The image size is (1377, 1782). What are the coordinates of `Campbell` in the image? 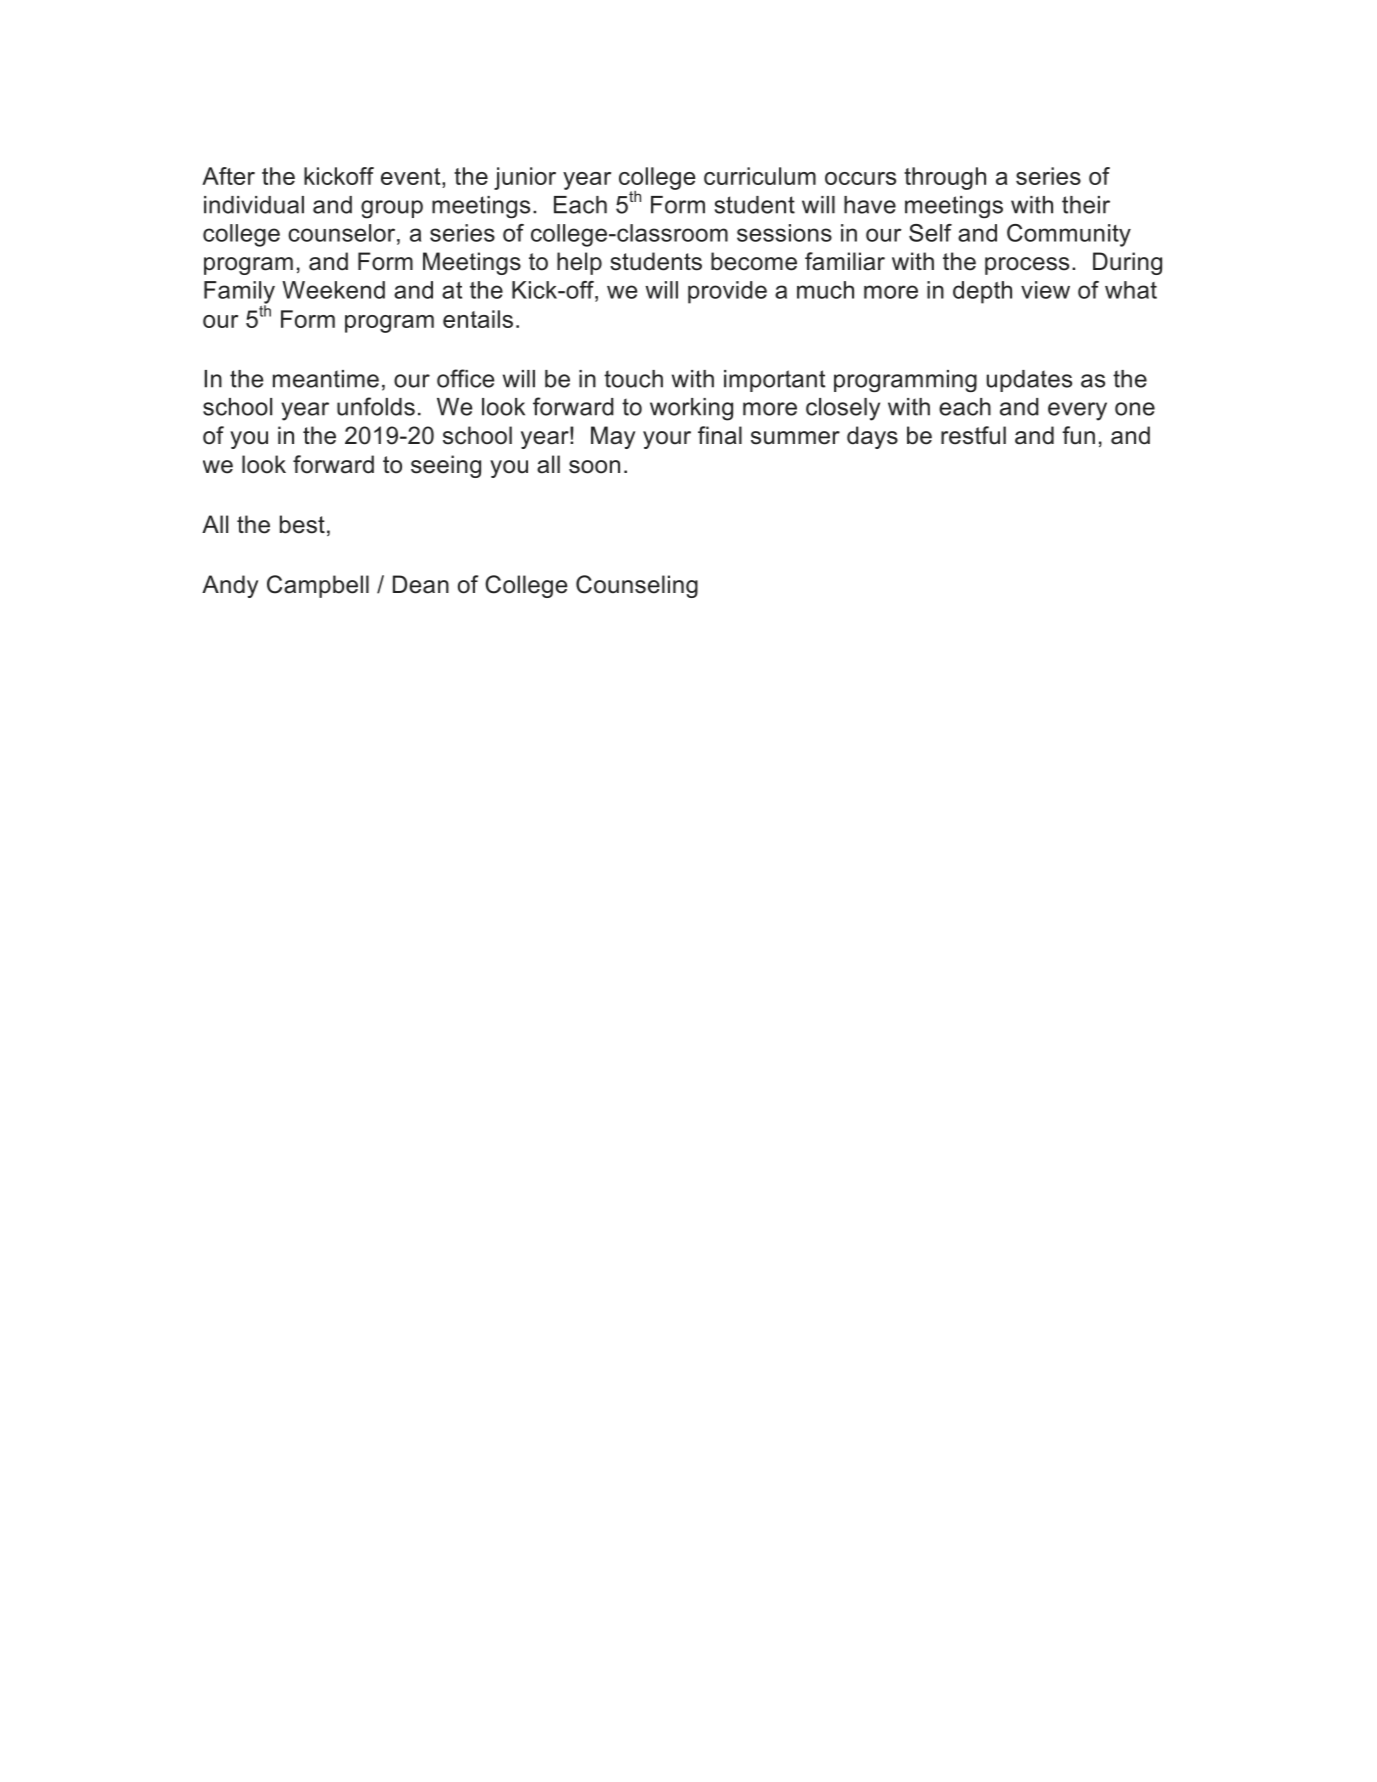 It's located at (318, 586).
